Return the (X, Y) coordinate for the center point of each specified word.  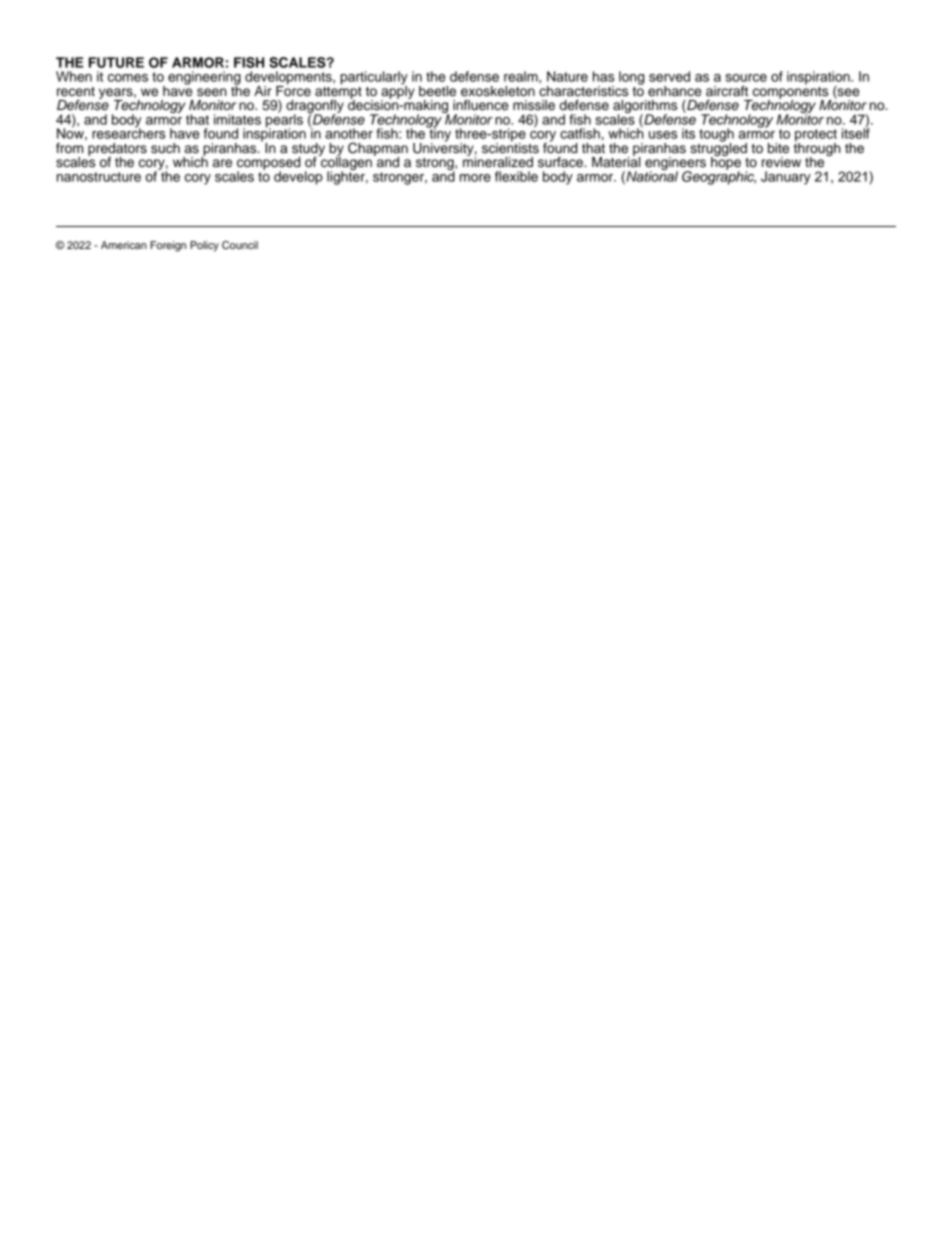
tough (716, 136)
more (475, 178)
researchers (128, 132)
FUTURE (116, 62)
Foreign (168, 246)
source (746, 78)
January (786, 178)
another (349, 133)
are (222, 163)
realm (522, 76)
